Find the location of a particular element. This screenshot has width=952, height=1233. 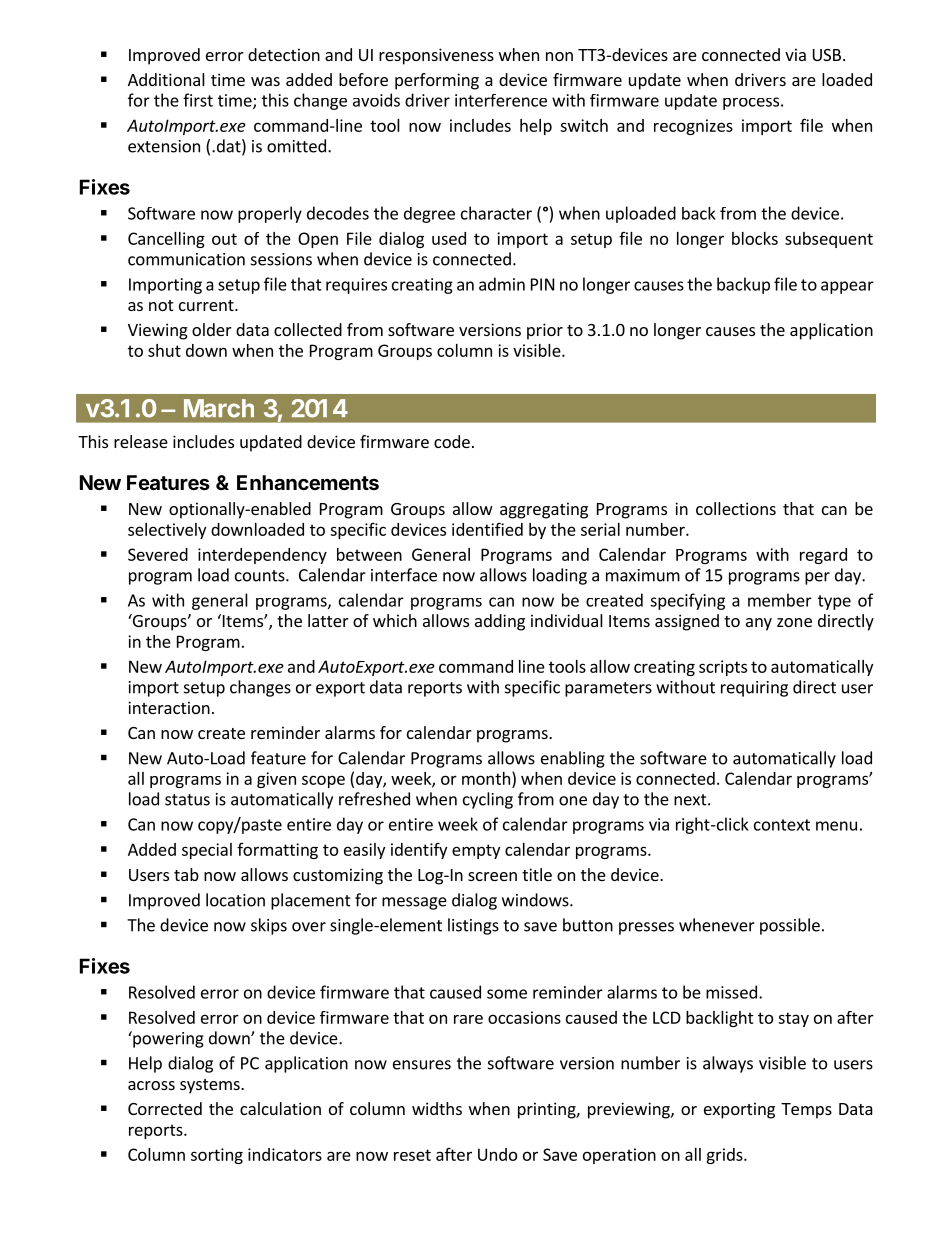

counts is located at coordinates (261, 576).
